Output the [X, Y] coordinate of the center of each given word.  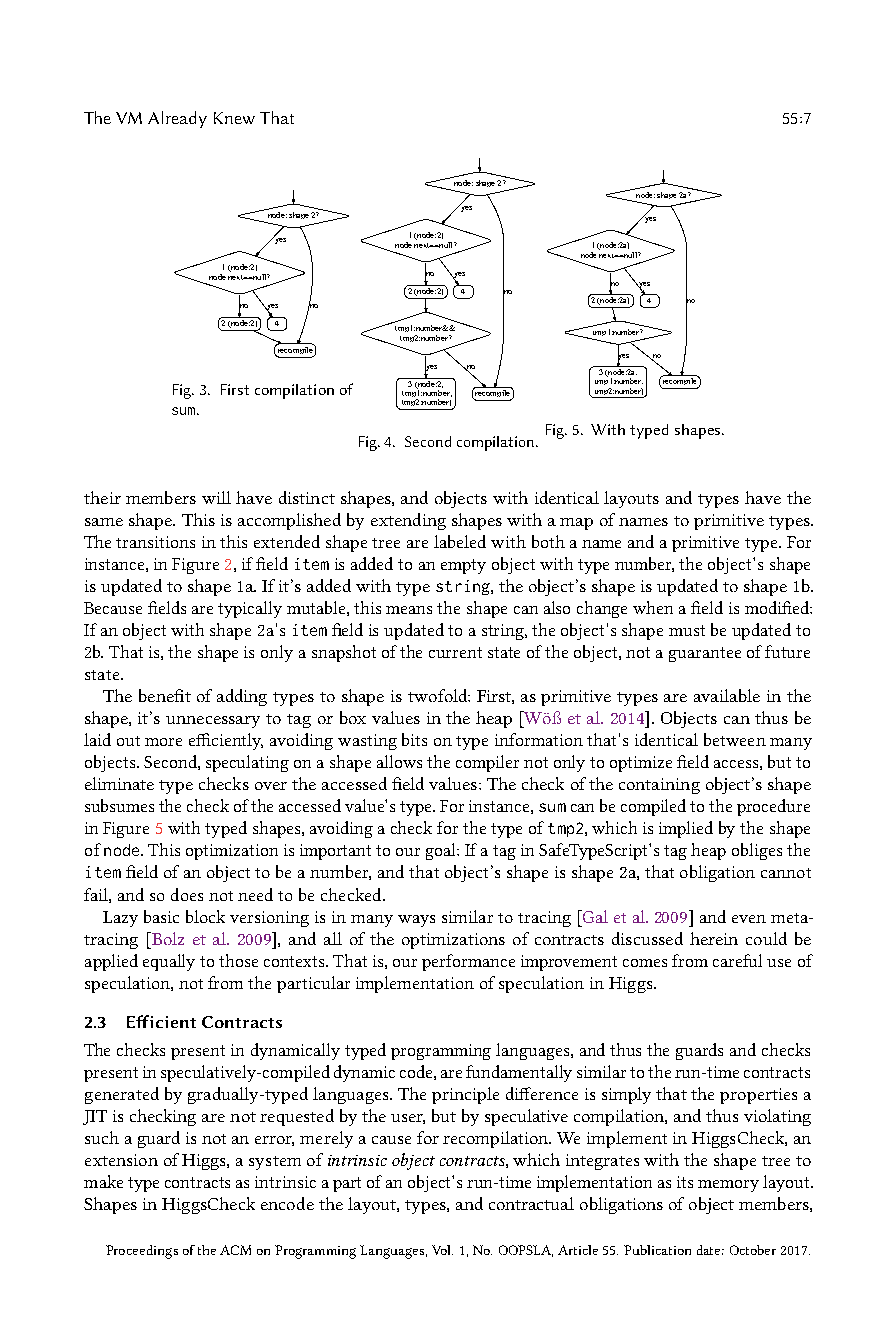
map [576, 524]
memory [728, 1186]
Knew [234, 118]
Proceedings [142, 1252]
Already [177, 119]
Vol [442, 1250]
